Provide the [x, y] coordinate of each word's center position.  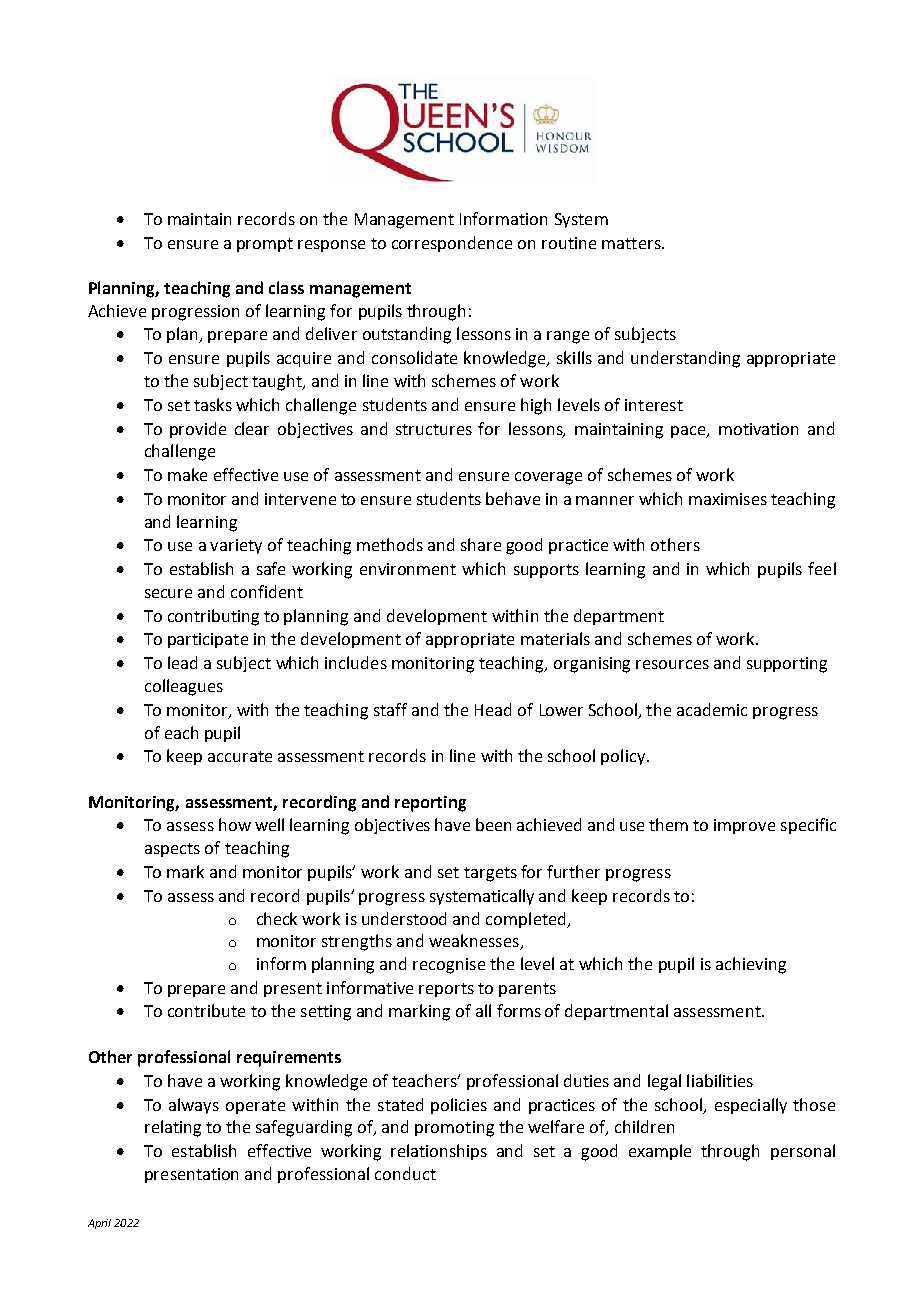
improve [744, 826]
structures [434, 429]
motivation [758, 429]
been [493, 824]
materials [555, 638]
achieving [751, 965]
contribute [206, 1010]
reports [446, 990]
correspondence [452, 244]
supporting [787, 665]
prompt [265, 245]
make [187, 474]
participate [208, 640]
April [99, 1224]
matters [632, 243]
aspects [172, 850]
